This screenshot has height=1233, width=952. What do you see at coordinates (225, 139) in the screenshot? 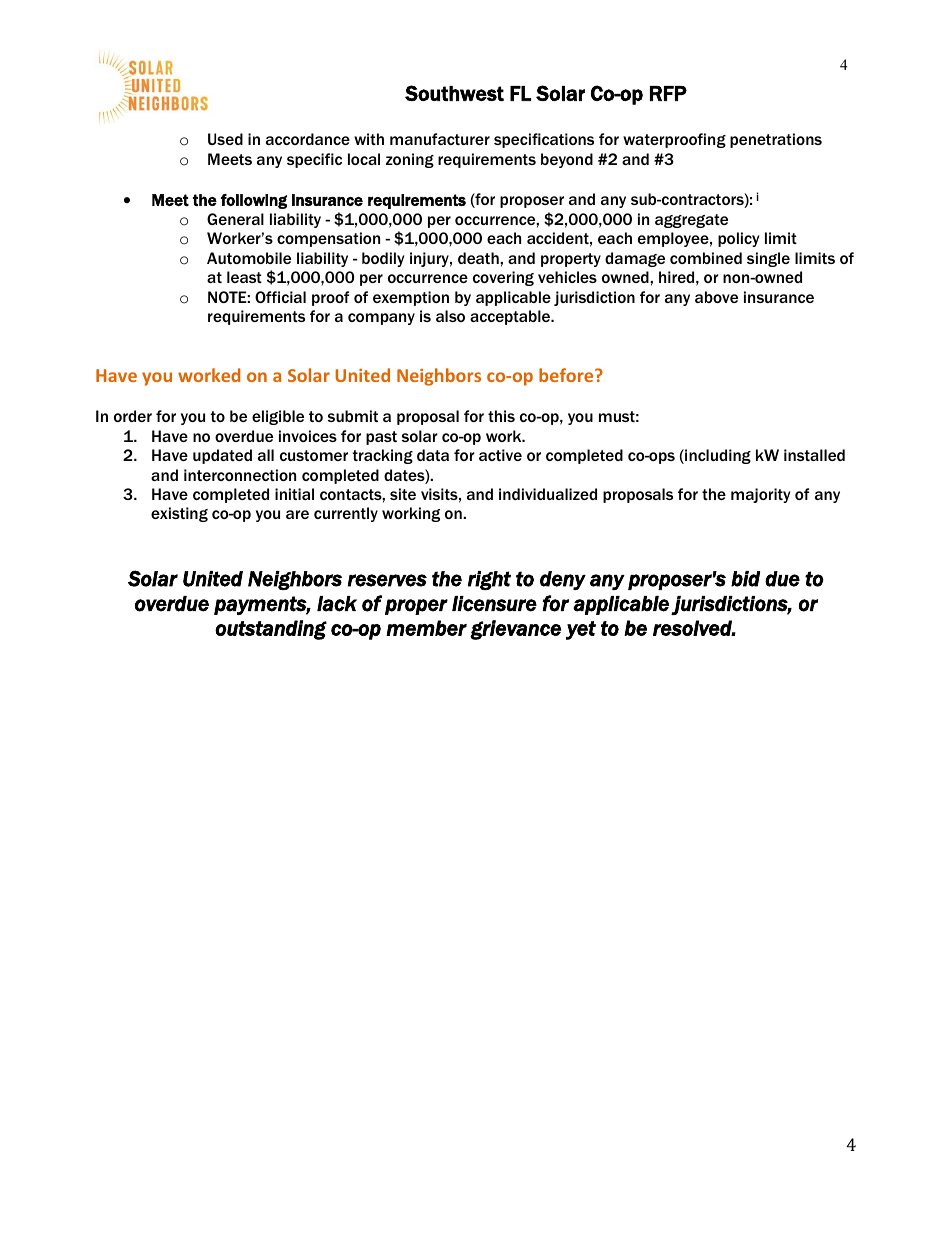
I see `Used` at bounding box center [225, 139].
